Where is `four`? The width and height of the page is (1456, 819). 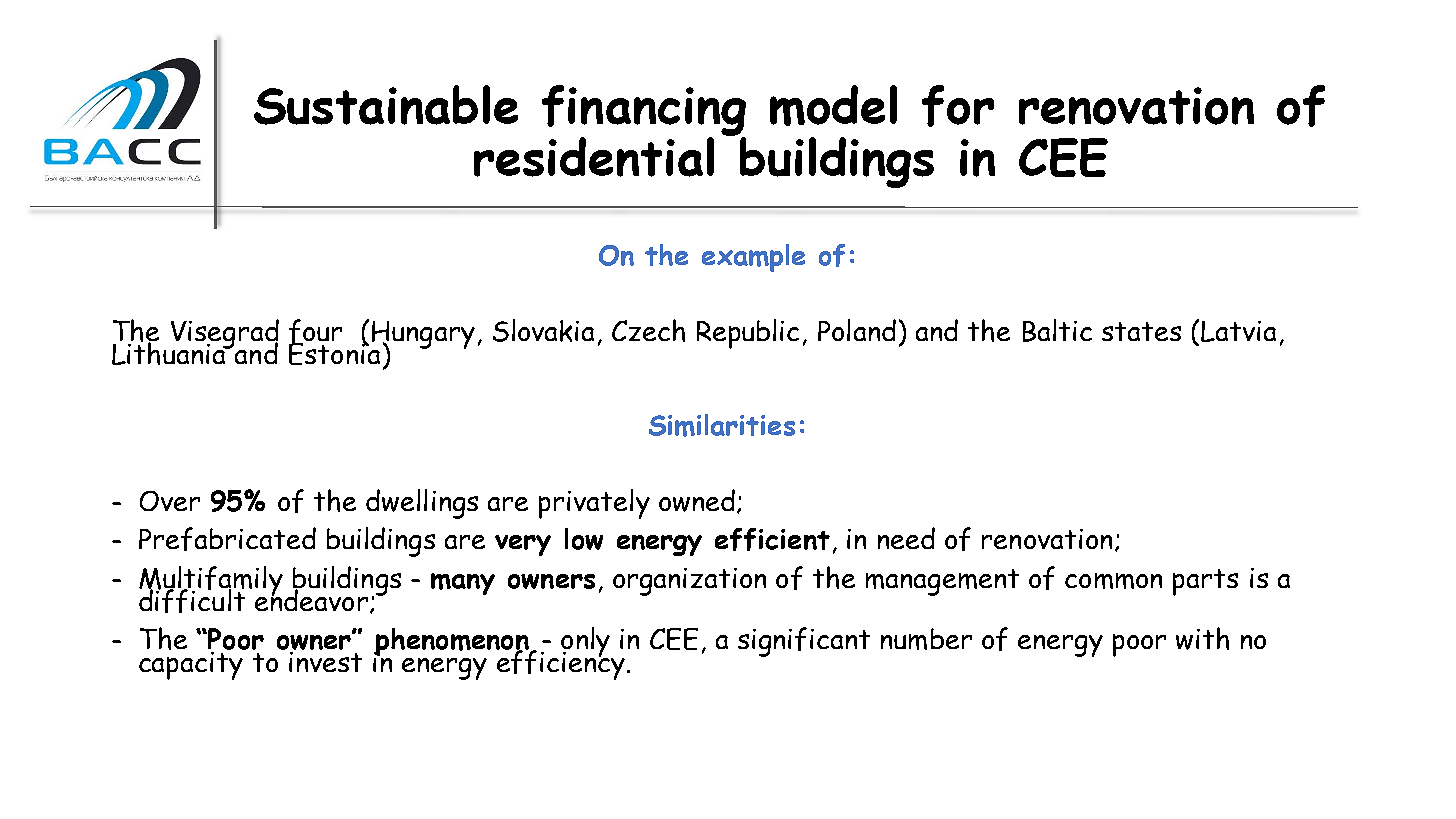
four is located at coordinates (315, 332).
